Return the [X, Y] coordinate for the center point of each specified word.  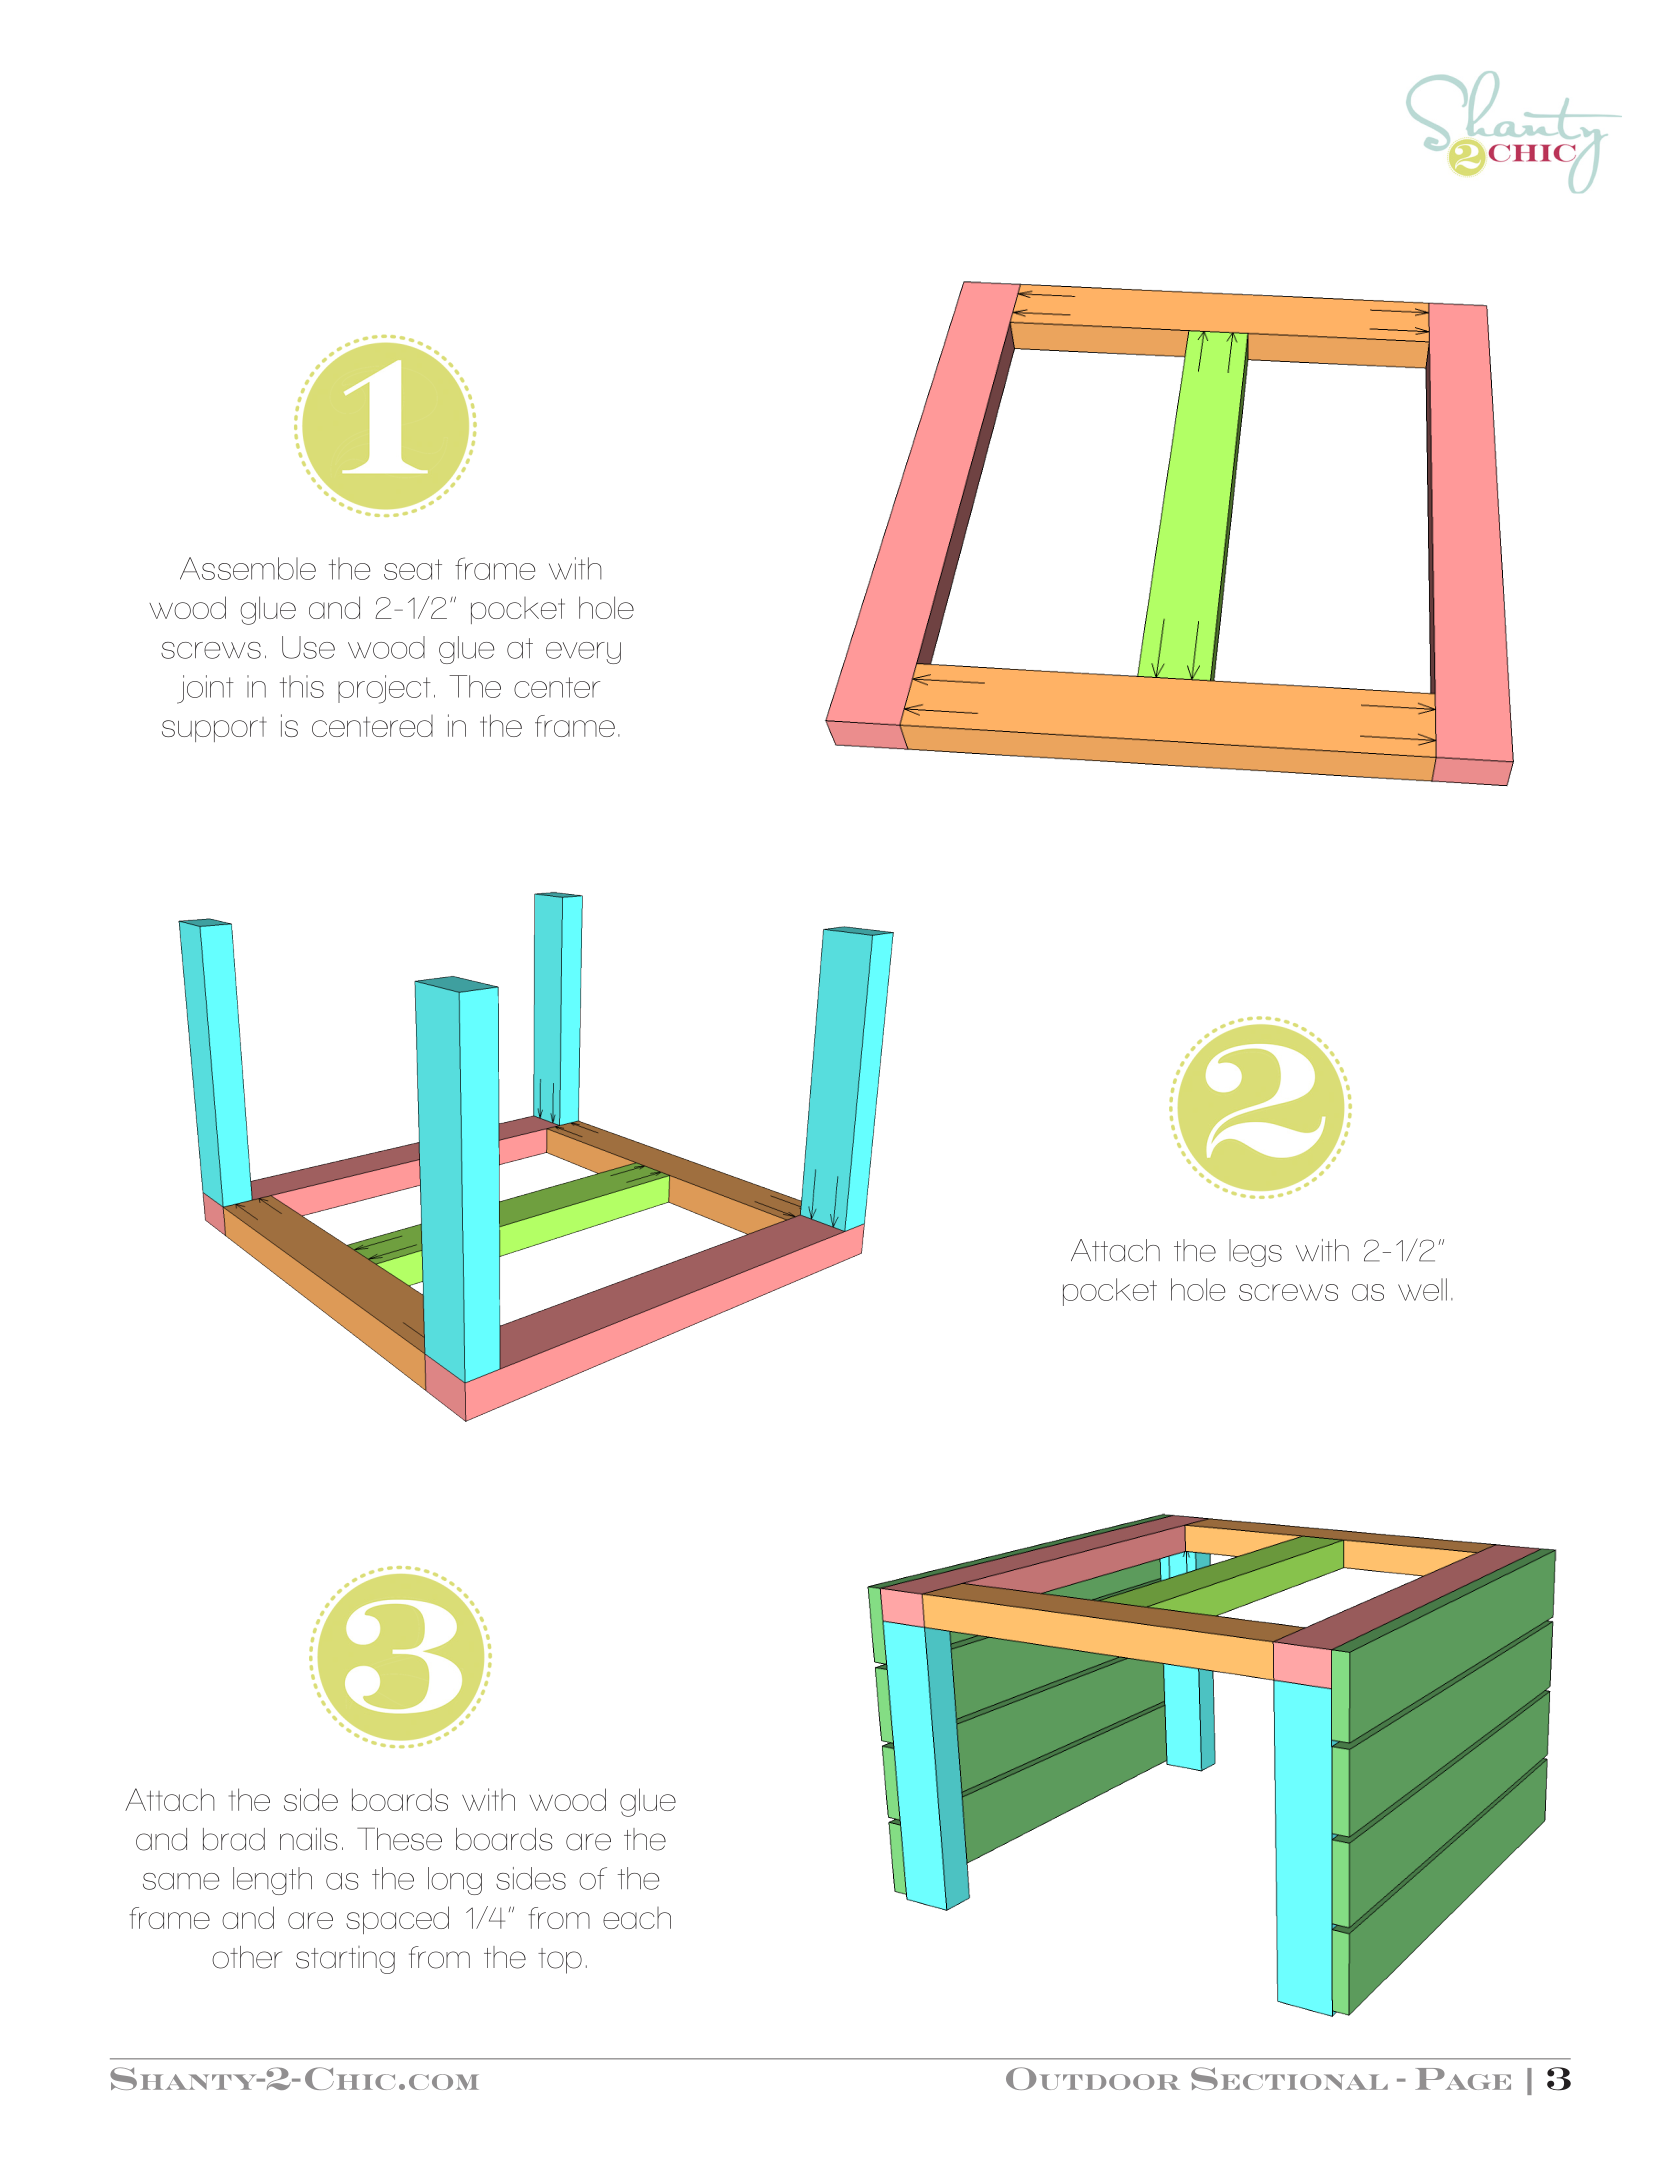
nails [308, 1839]
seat [413, 569]
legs [1255, 1253]
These [399, 1839]
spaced [397, 1920]
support [214, 729]
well [1422, 1289]
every [583, 653]
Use [308, 647]
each [637, 1918]
